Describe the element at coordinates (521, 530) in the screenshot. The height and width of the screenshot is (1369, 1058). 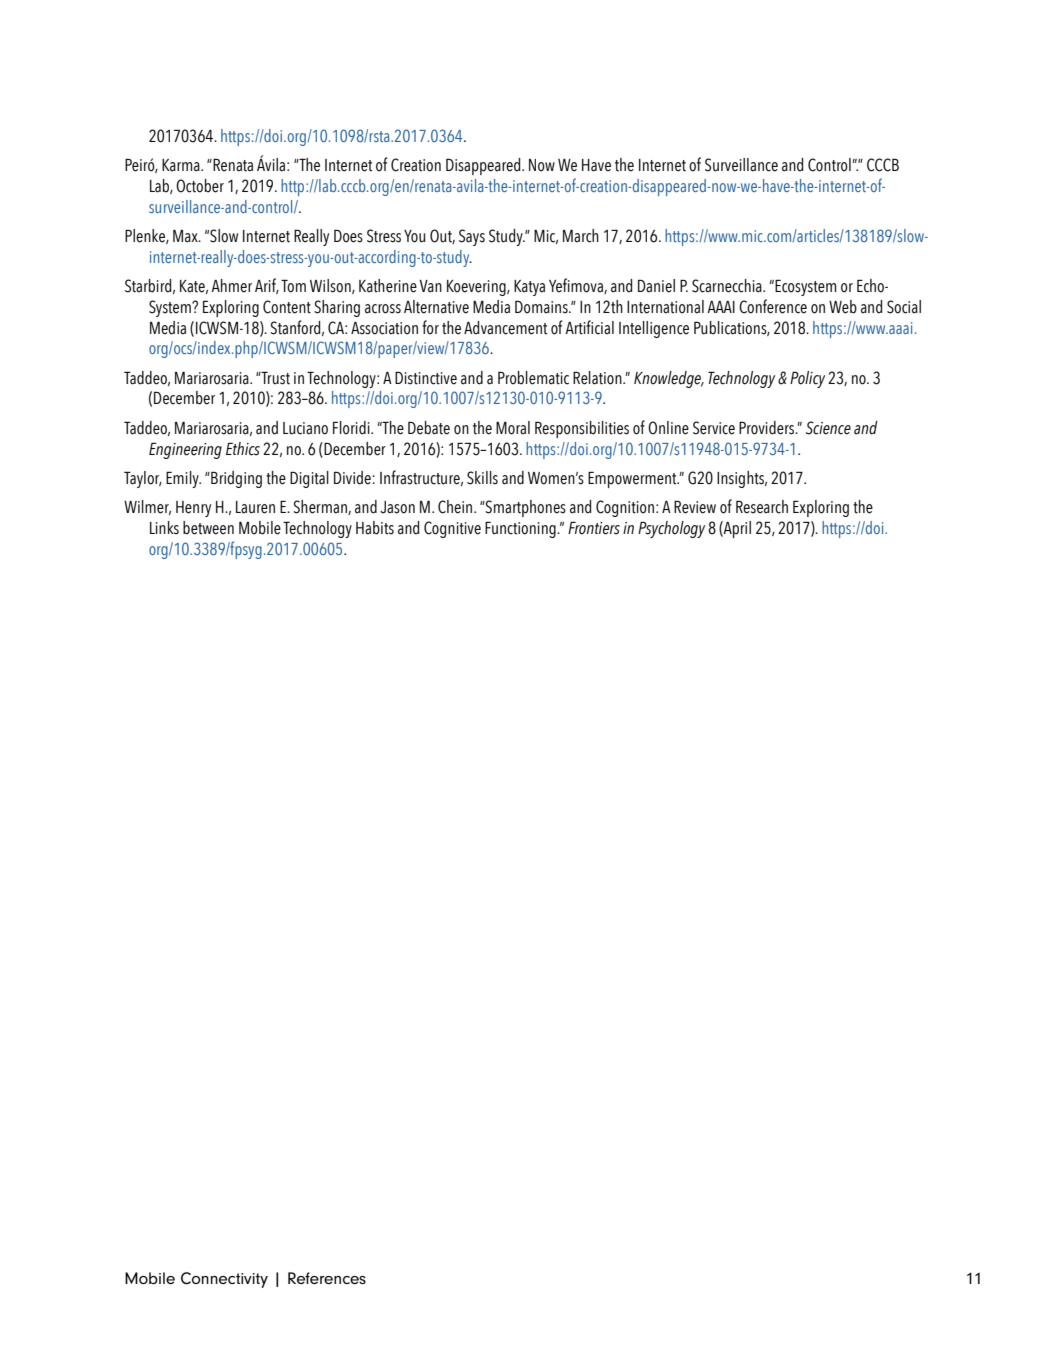
I see `Functioning` at that location.
